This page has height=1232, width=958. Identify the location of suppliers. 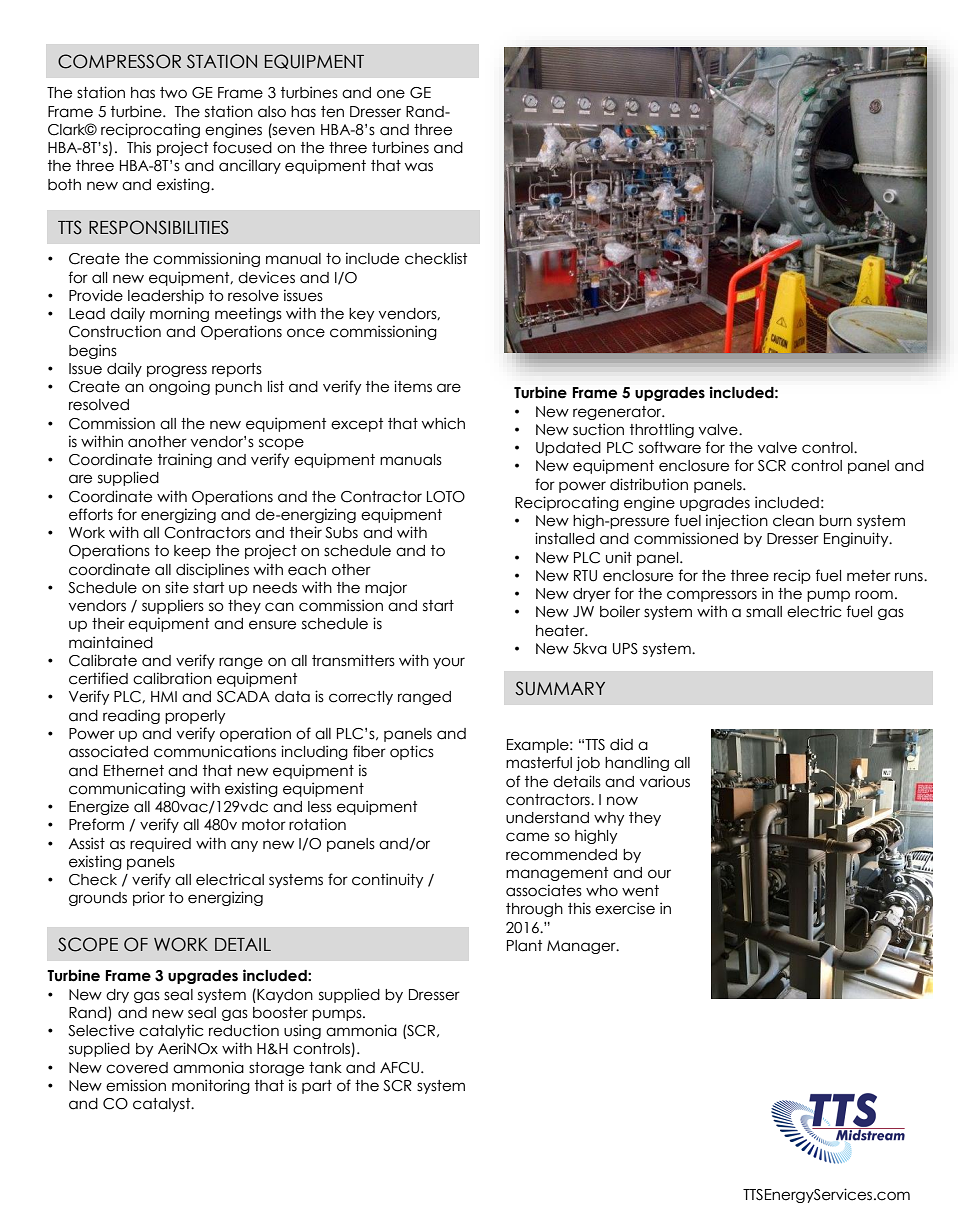
(173, 606).
